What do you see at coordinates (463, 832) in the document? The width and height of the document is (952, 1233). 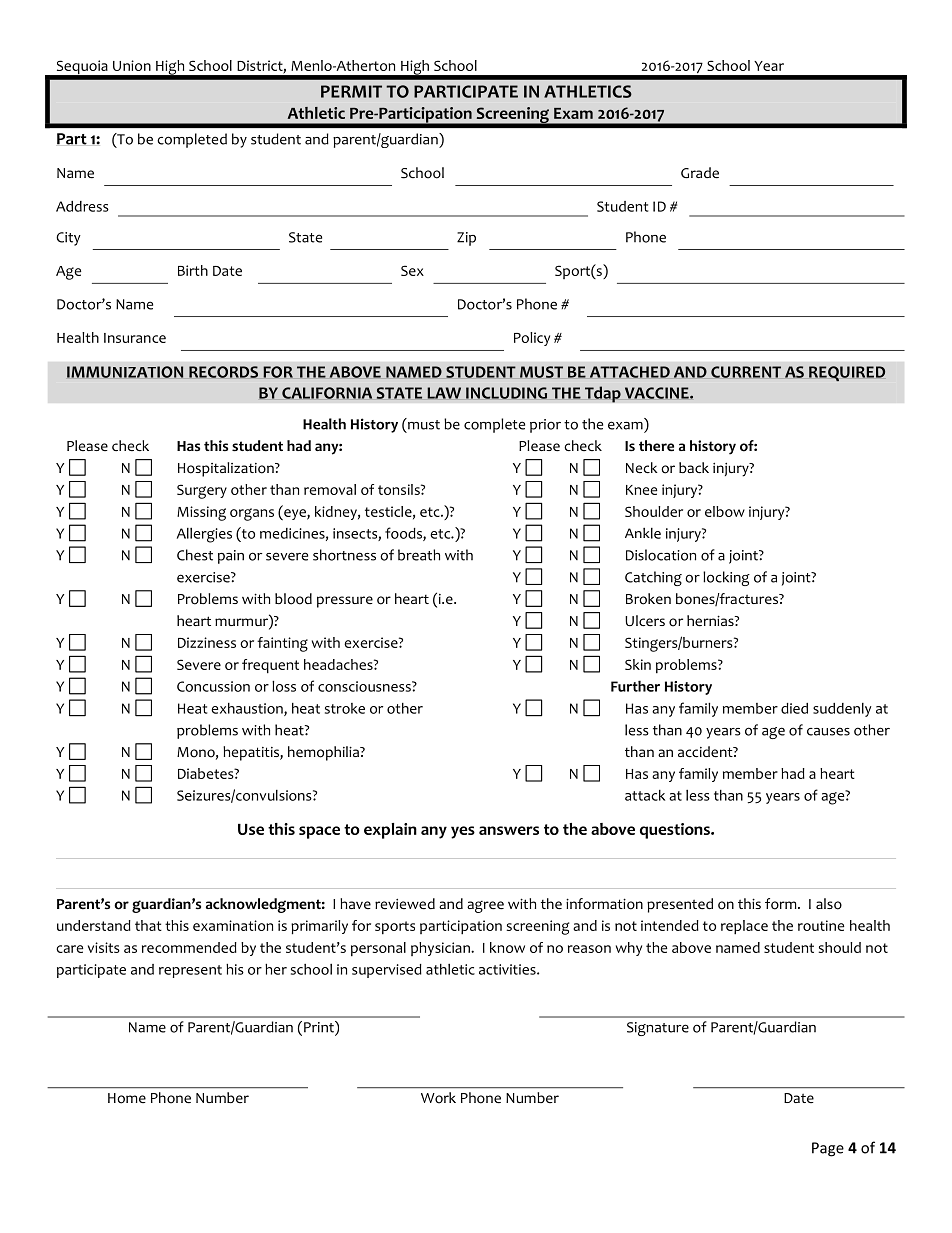 I see `yes` at bounding box center [463, 832].
